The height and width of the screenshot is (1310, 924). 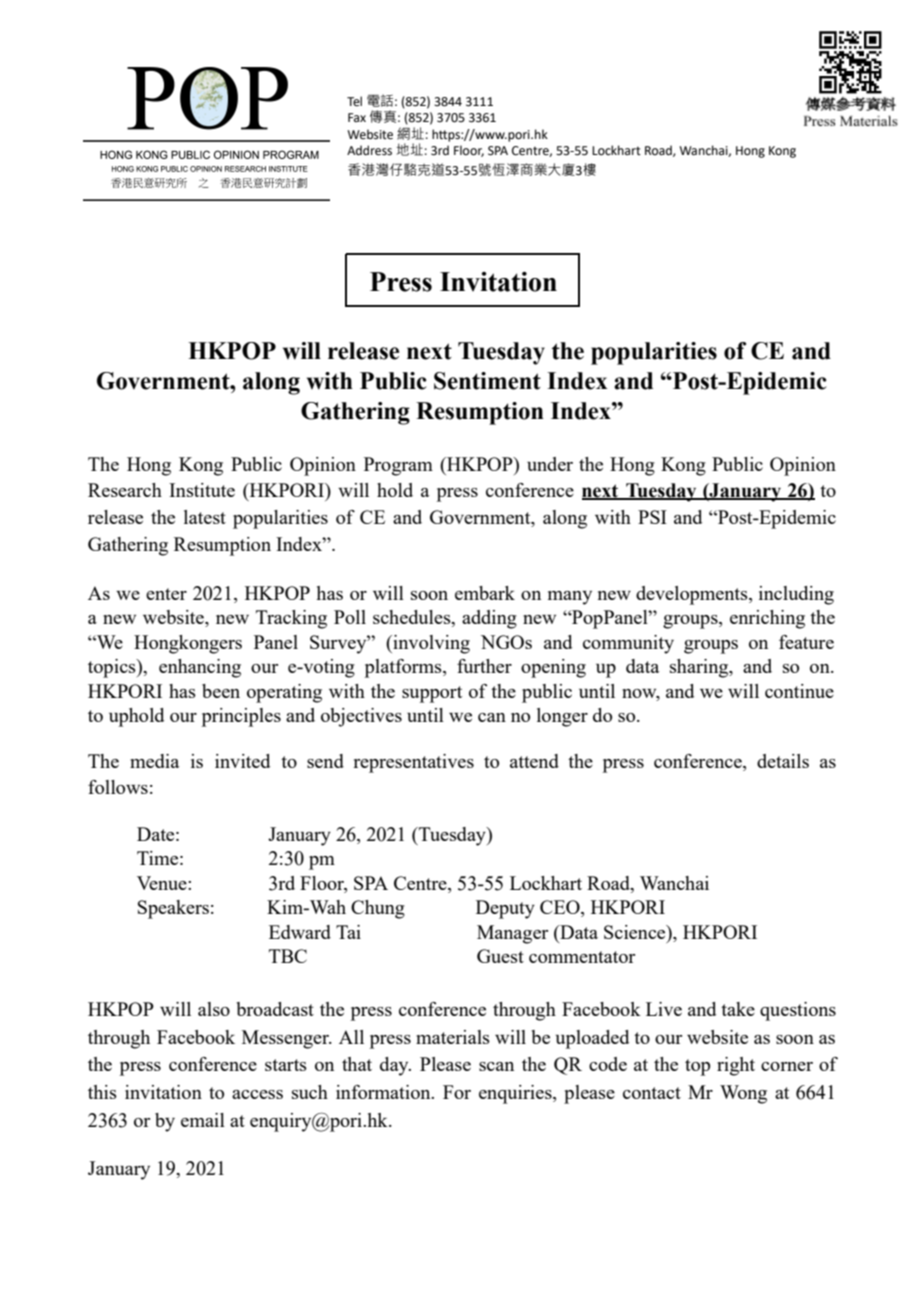 I want to click on PSI, so click(x=652, y=517).
